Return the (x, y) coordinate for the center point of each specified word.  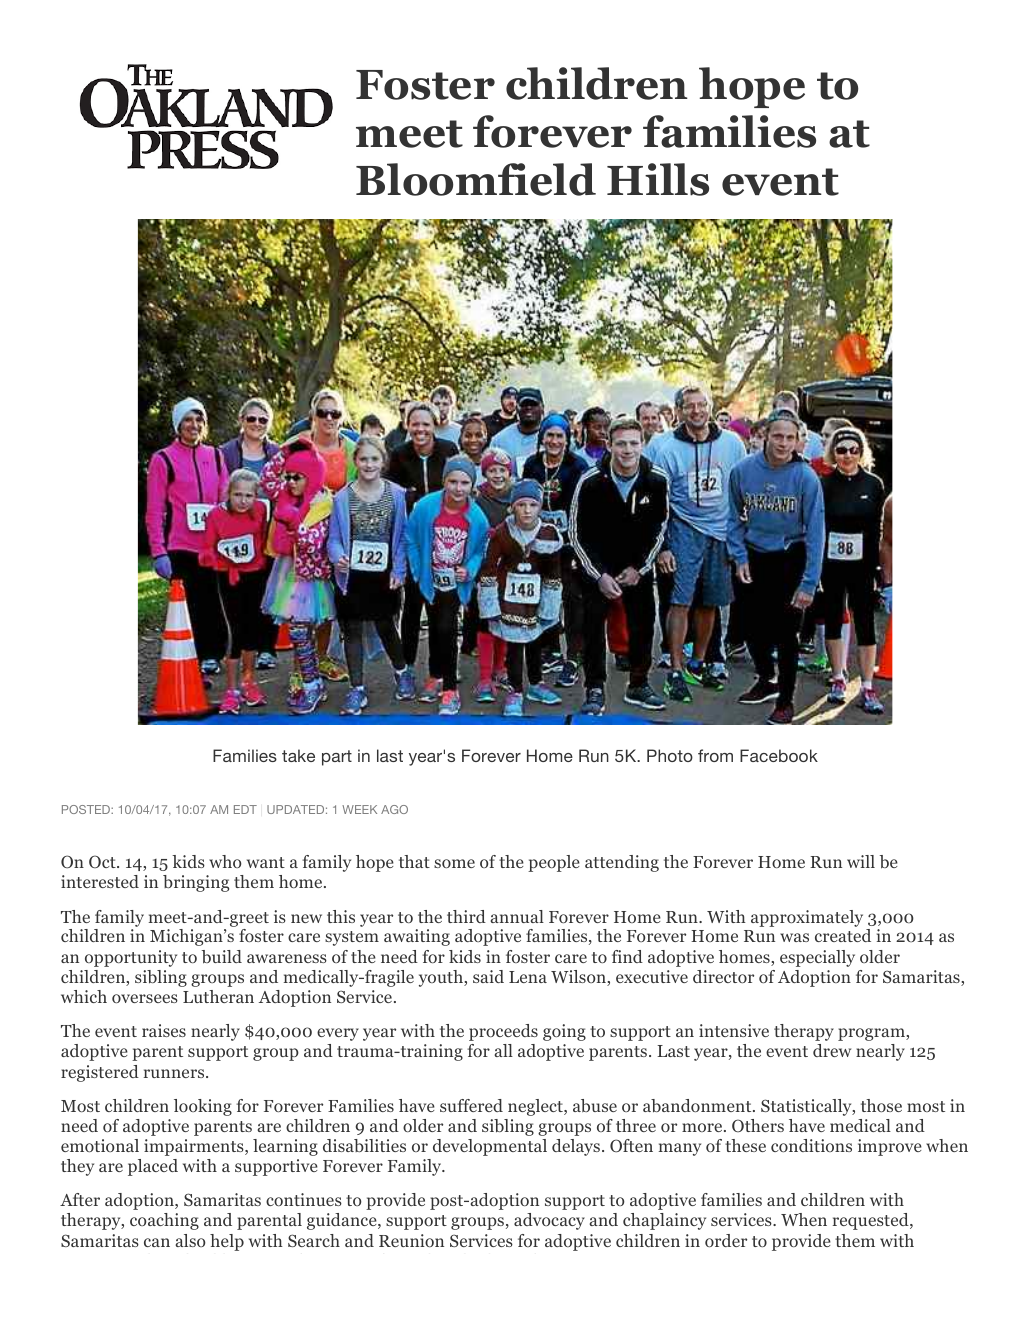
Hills (658, 179)
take (298, 755)
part (337, 758)
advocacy (549, 1221)
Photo (670, 755)
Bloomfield (476, 179)
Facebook (779, 755)
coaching (164, 1221)
